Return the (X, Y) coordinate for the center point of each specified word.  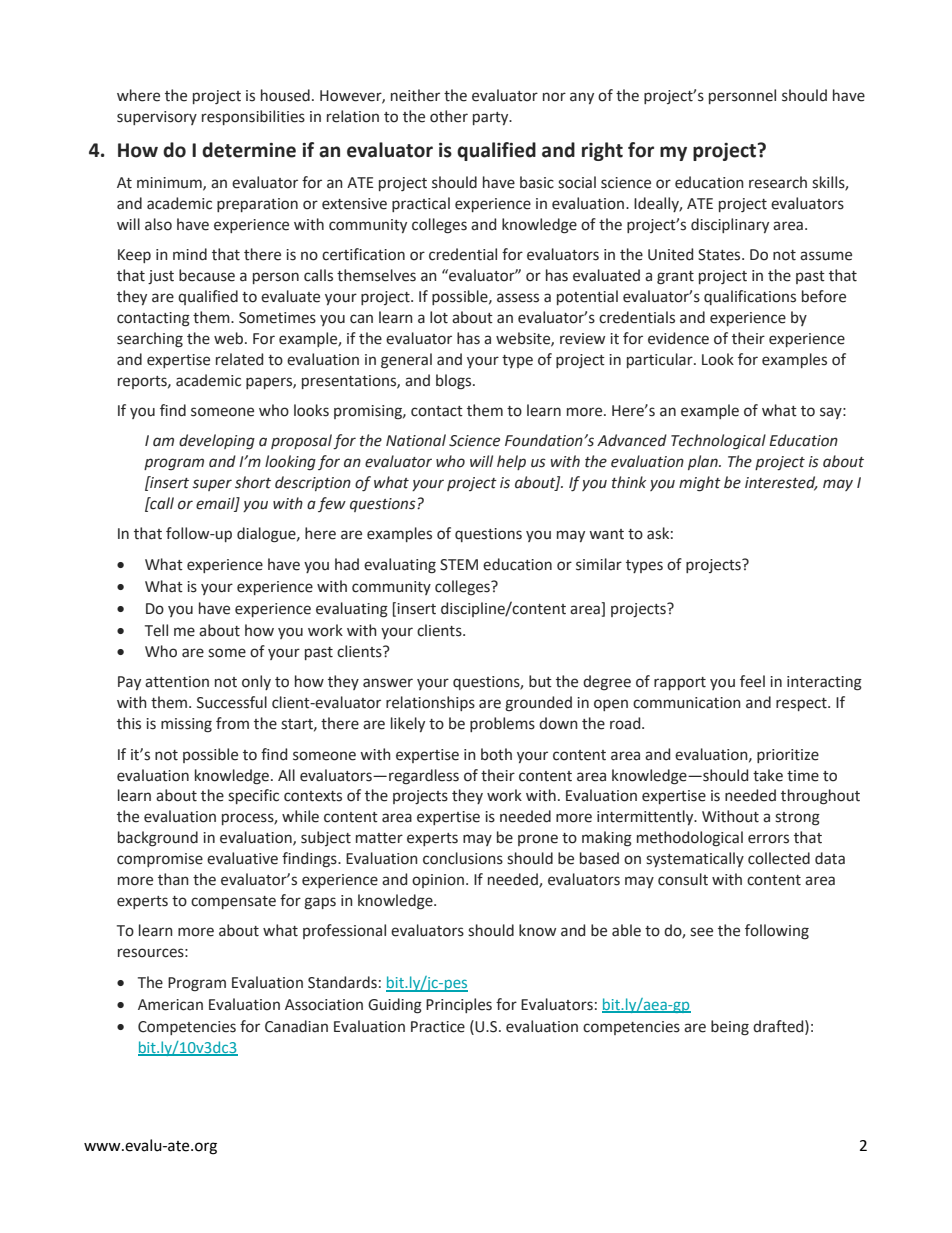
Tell (156, 630)
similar (599, 564)
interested (781, 483)
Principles (459, 1005)
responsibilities (253, 117)
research (778, 182)
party (492, 118)
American (170, 1005)
